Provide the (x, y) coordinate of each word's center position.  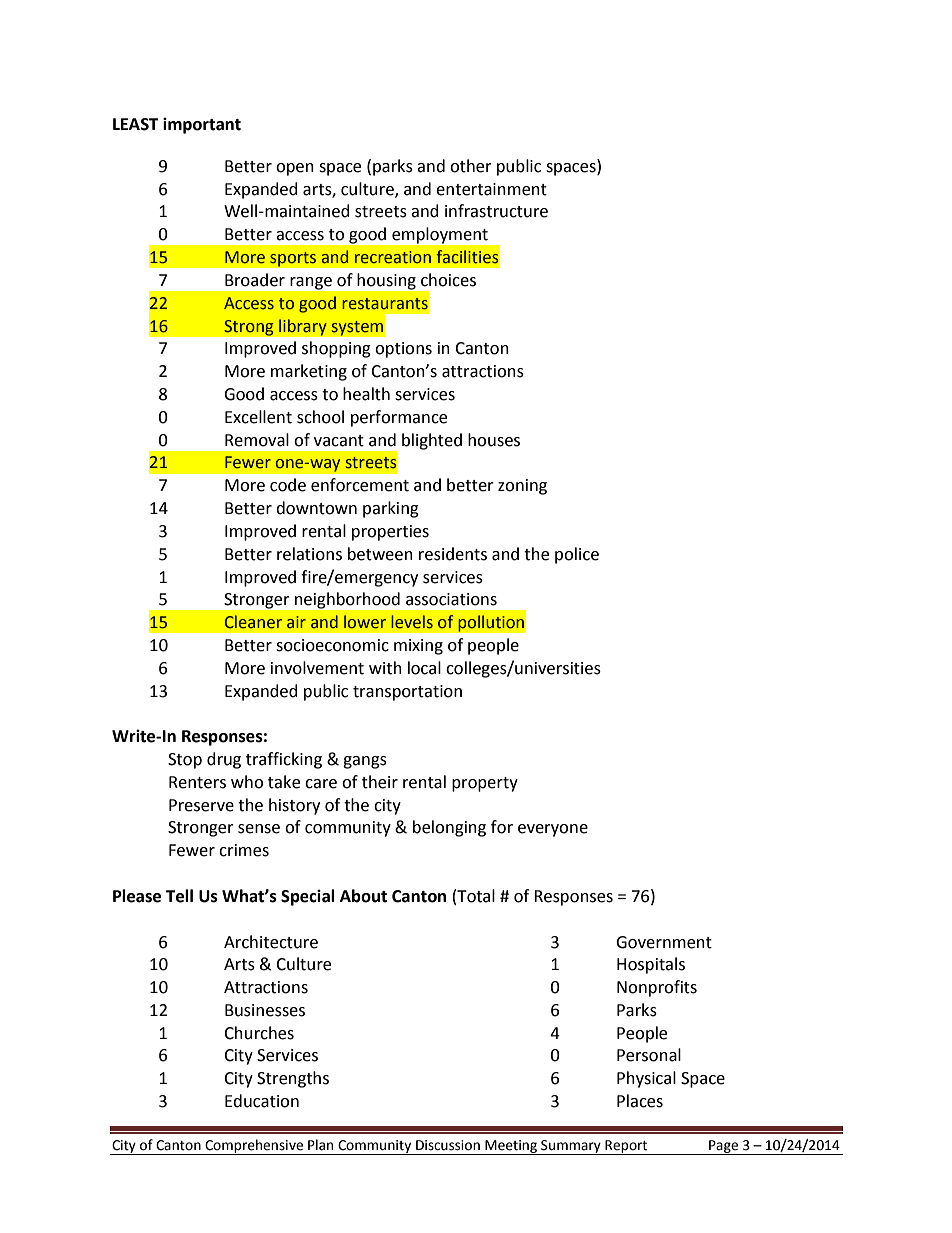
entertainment (491, 189)
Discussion (448, 1145)
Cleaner (253, 622)
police (577, 555)
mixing (418, 647)
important (202, 125)
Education (262, 1101)
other (471, 166)
